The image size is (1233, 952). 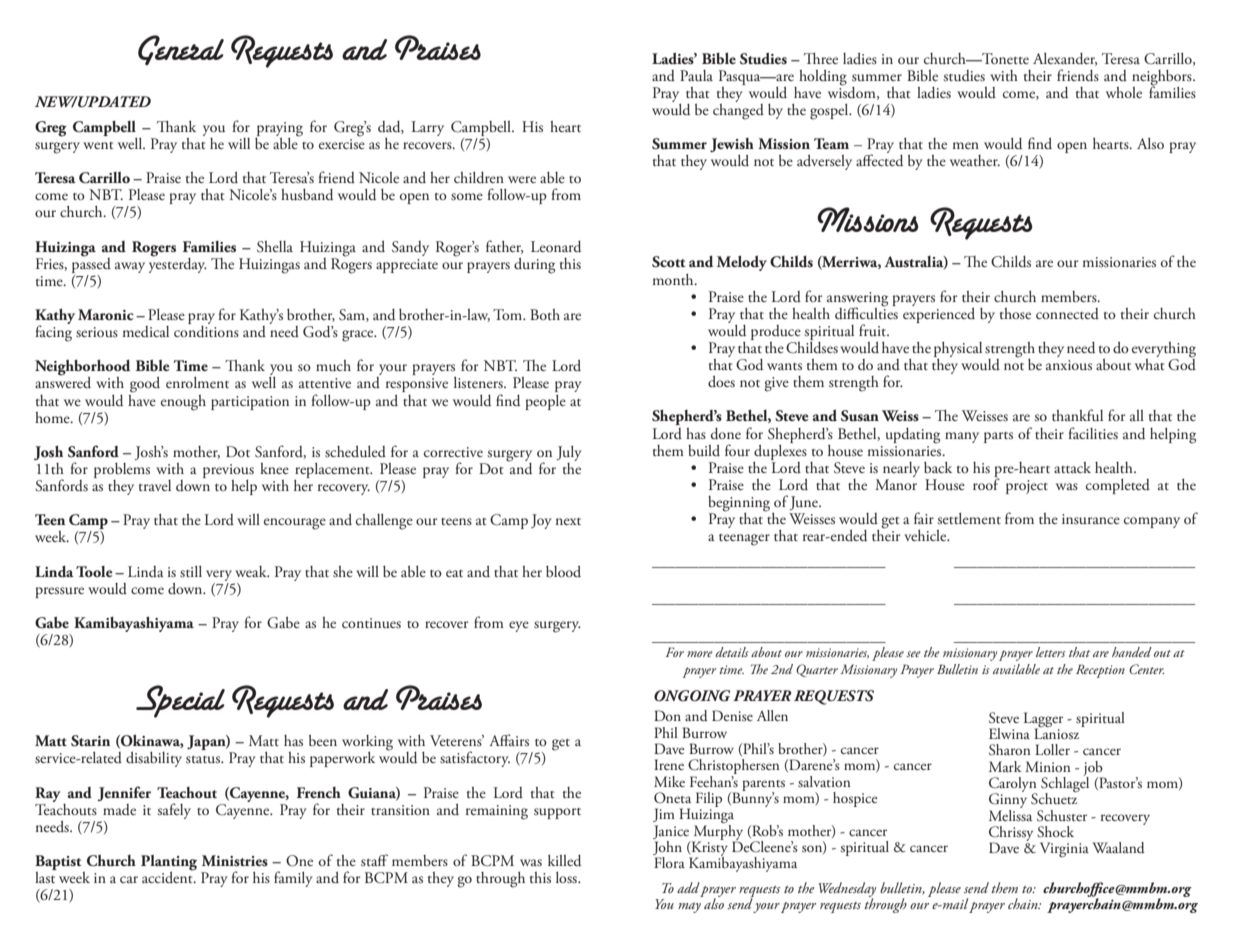 I want to click on travel, so click(x=155, y=485).
